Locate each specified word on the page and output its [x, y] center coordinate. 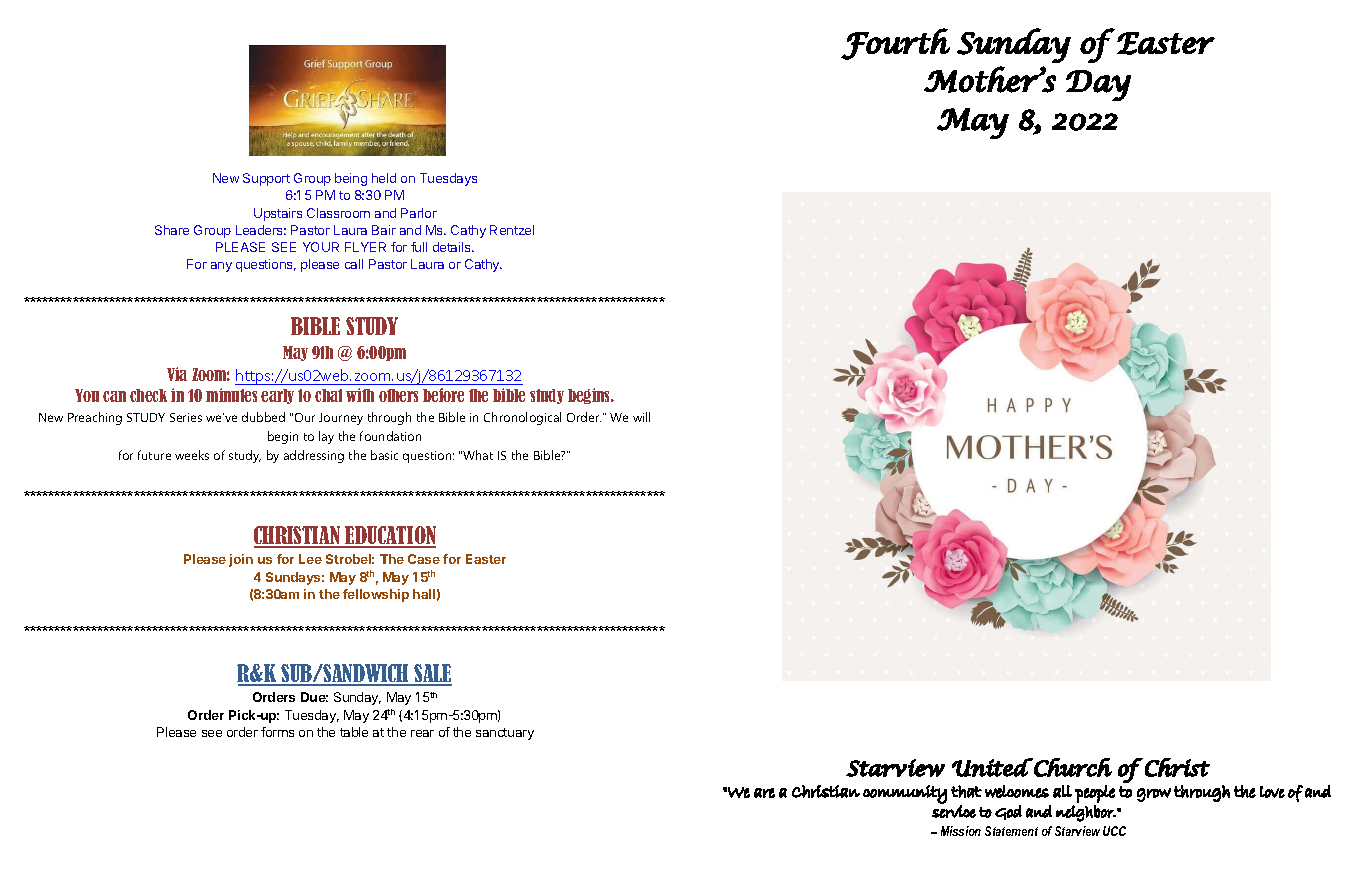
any [221, 267]
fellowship [376, 595]
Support [266, 179]
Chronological [522, 418]
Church [1072, 767]
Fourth [895, 44]
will [641, 417]
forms [277, 732]
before [443, 395]
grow [1154, 795]
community [905, 794]
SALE [432, 674]
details [453, 247]
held [384, 178]
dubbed [263, 417]
